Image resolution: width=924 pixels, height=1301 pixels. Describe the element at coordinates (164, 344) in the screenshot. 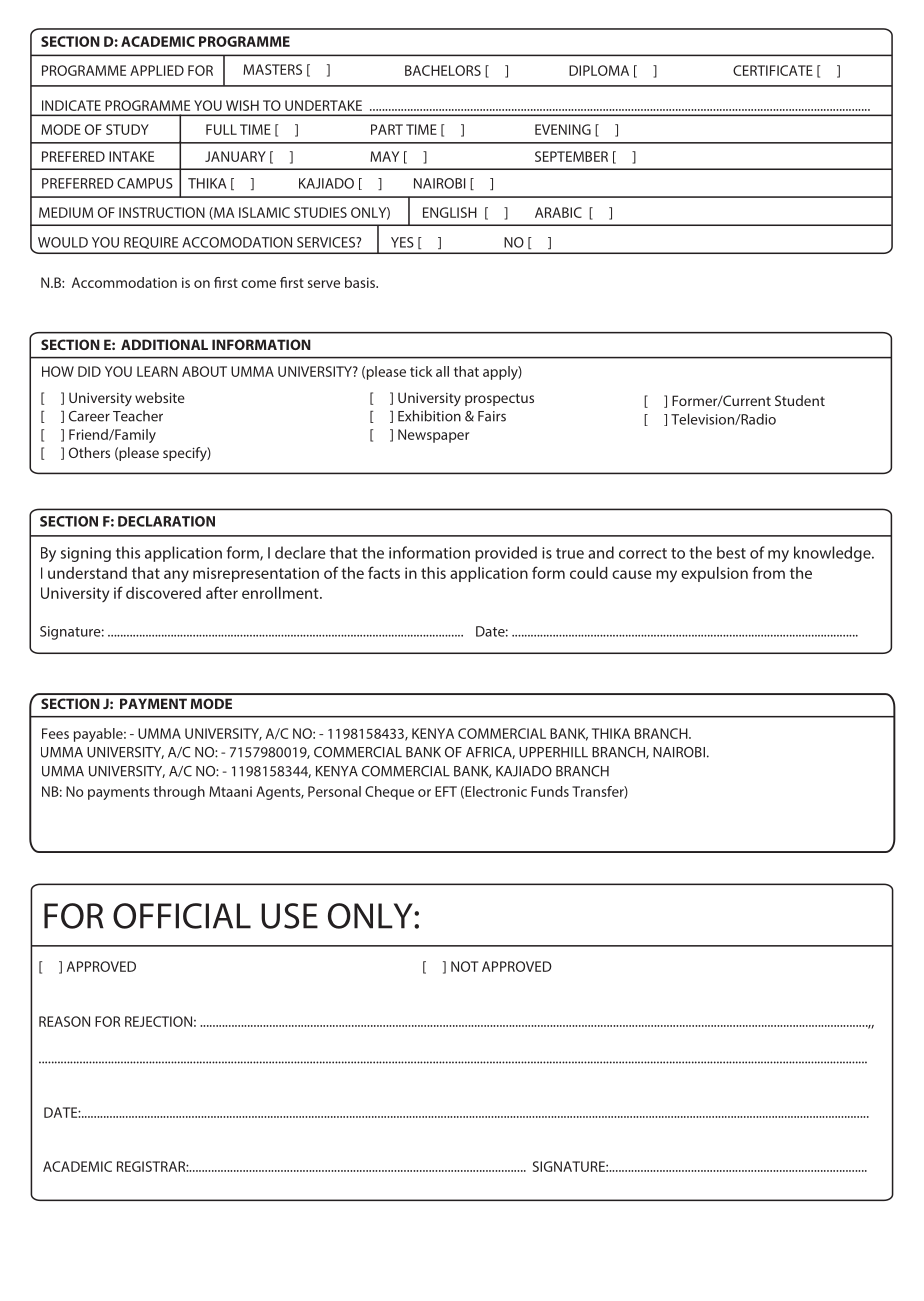

I see `ADDITIONAL` at that location.
